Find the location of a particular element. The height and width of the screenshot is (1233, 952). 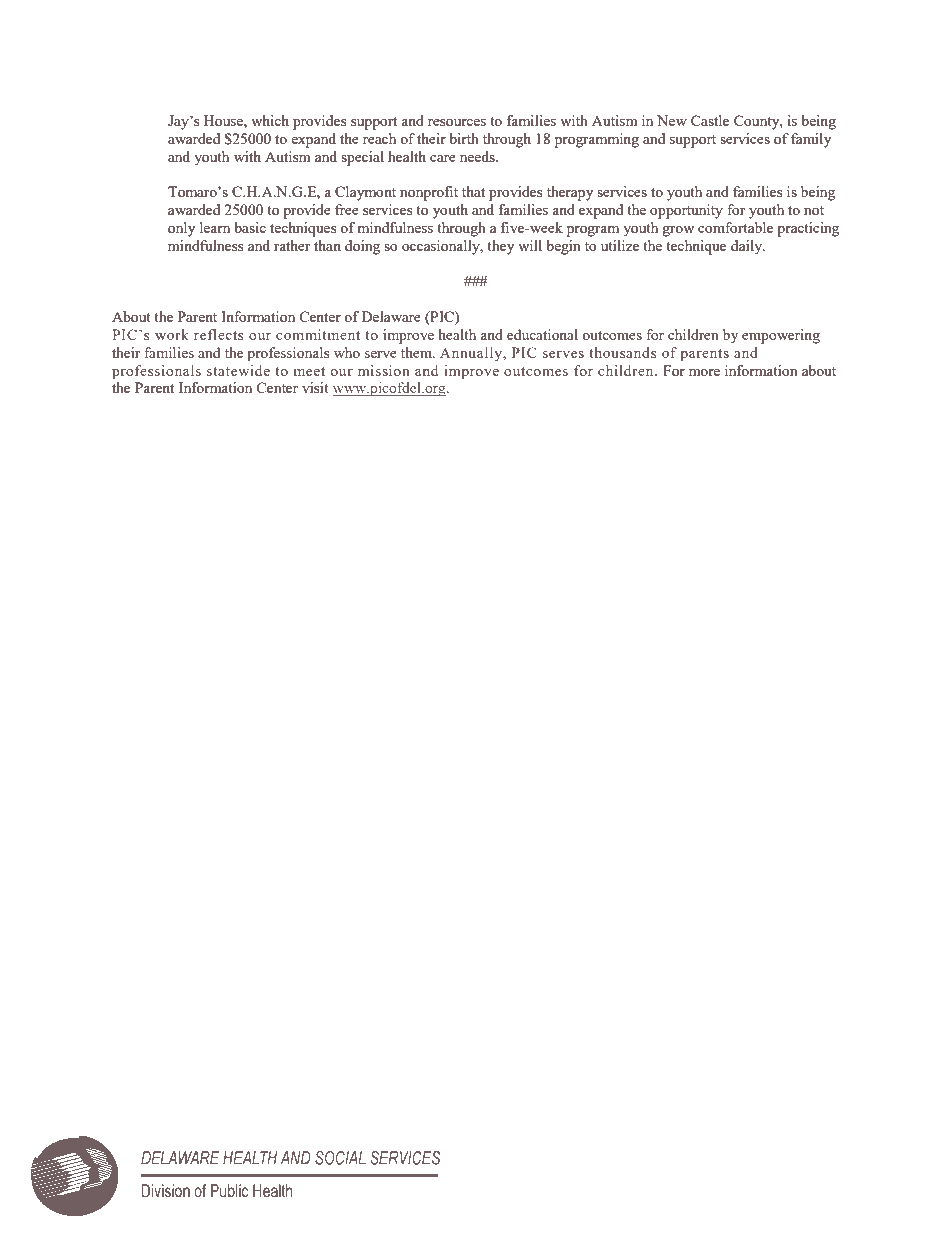

which is located at coordinates (270, 120).
